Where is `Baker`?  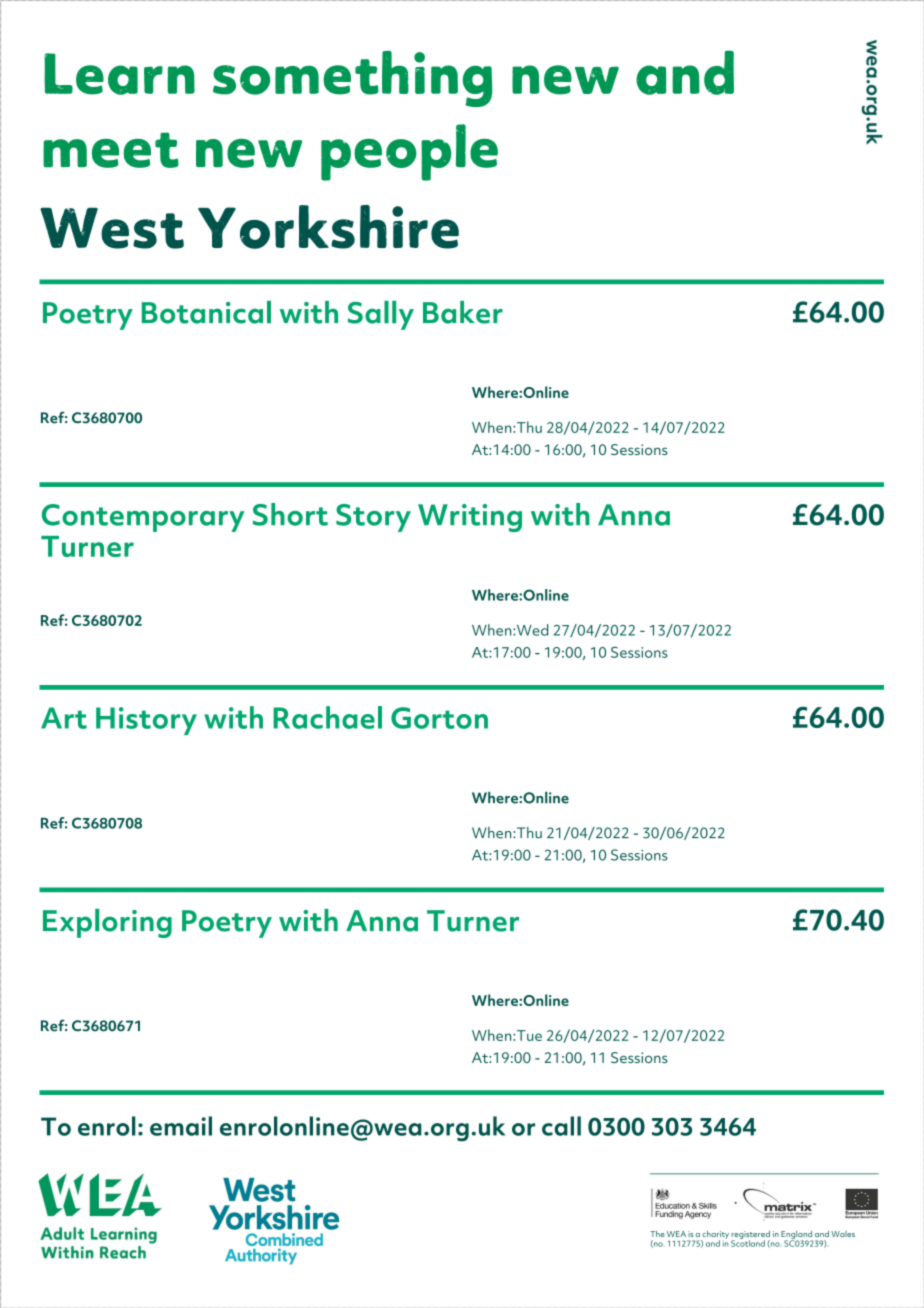 Baker is located at coordinates (463, 312).
